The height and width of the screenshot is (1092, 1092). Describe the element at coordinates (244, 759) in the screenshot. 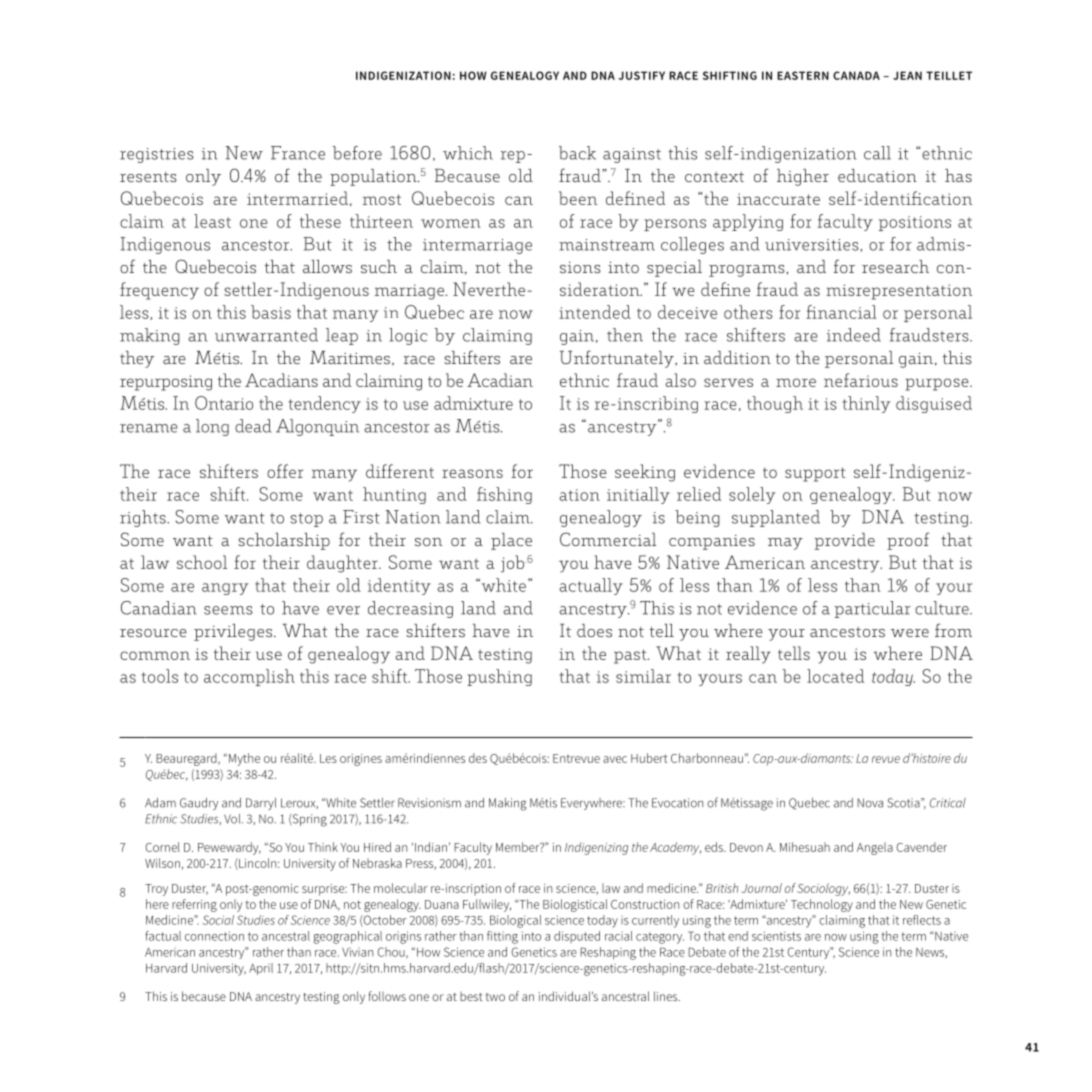

I see `Mythe` at that location.
